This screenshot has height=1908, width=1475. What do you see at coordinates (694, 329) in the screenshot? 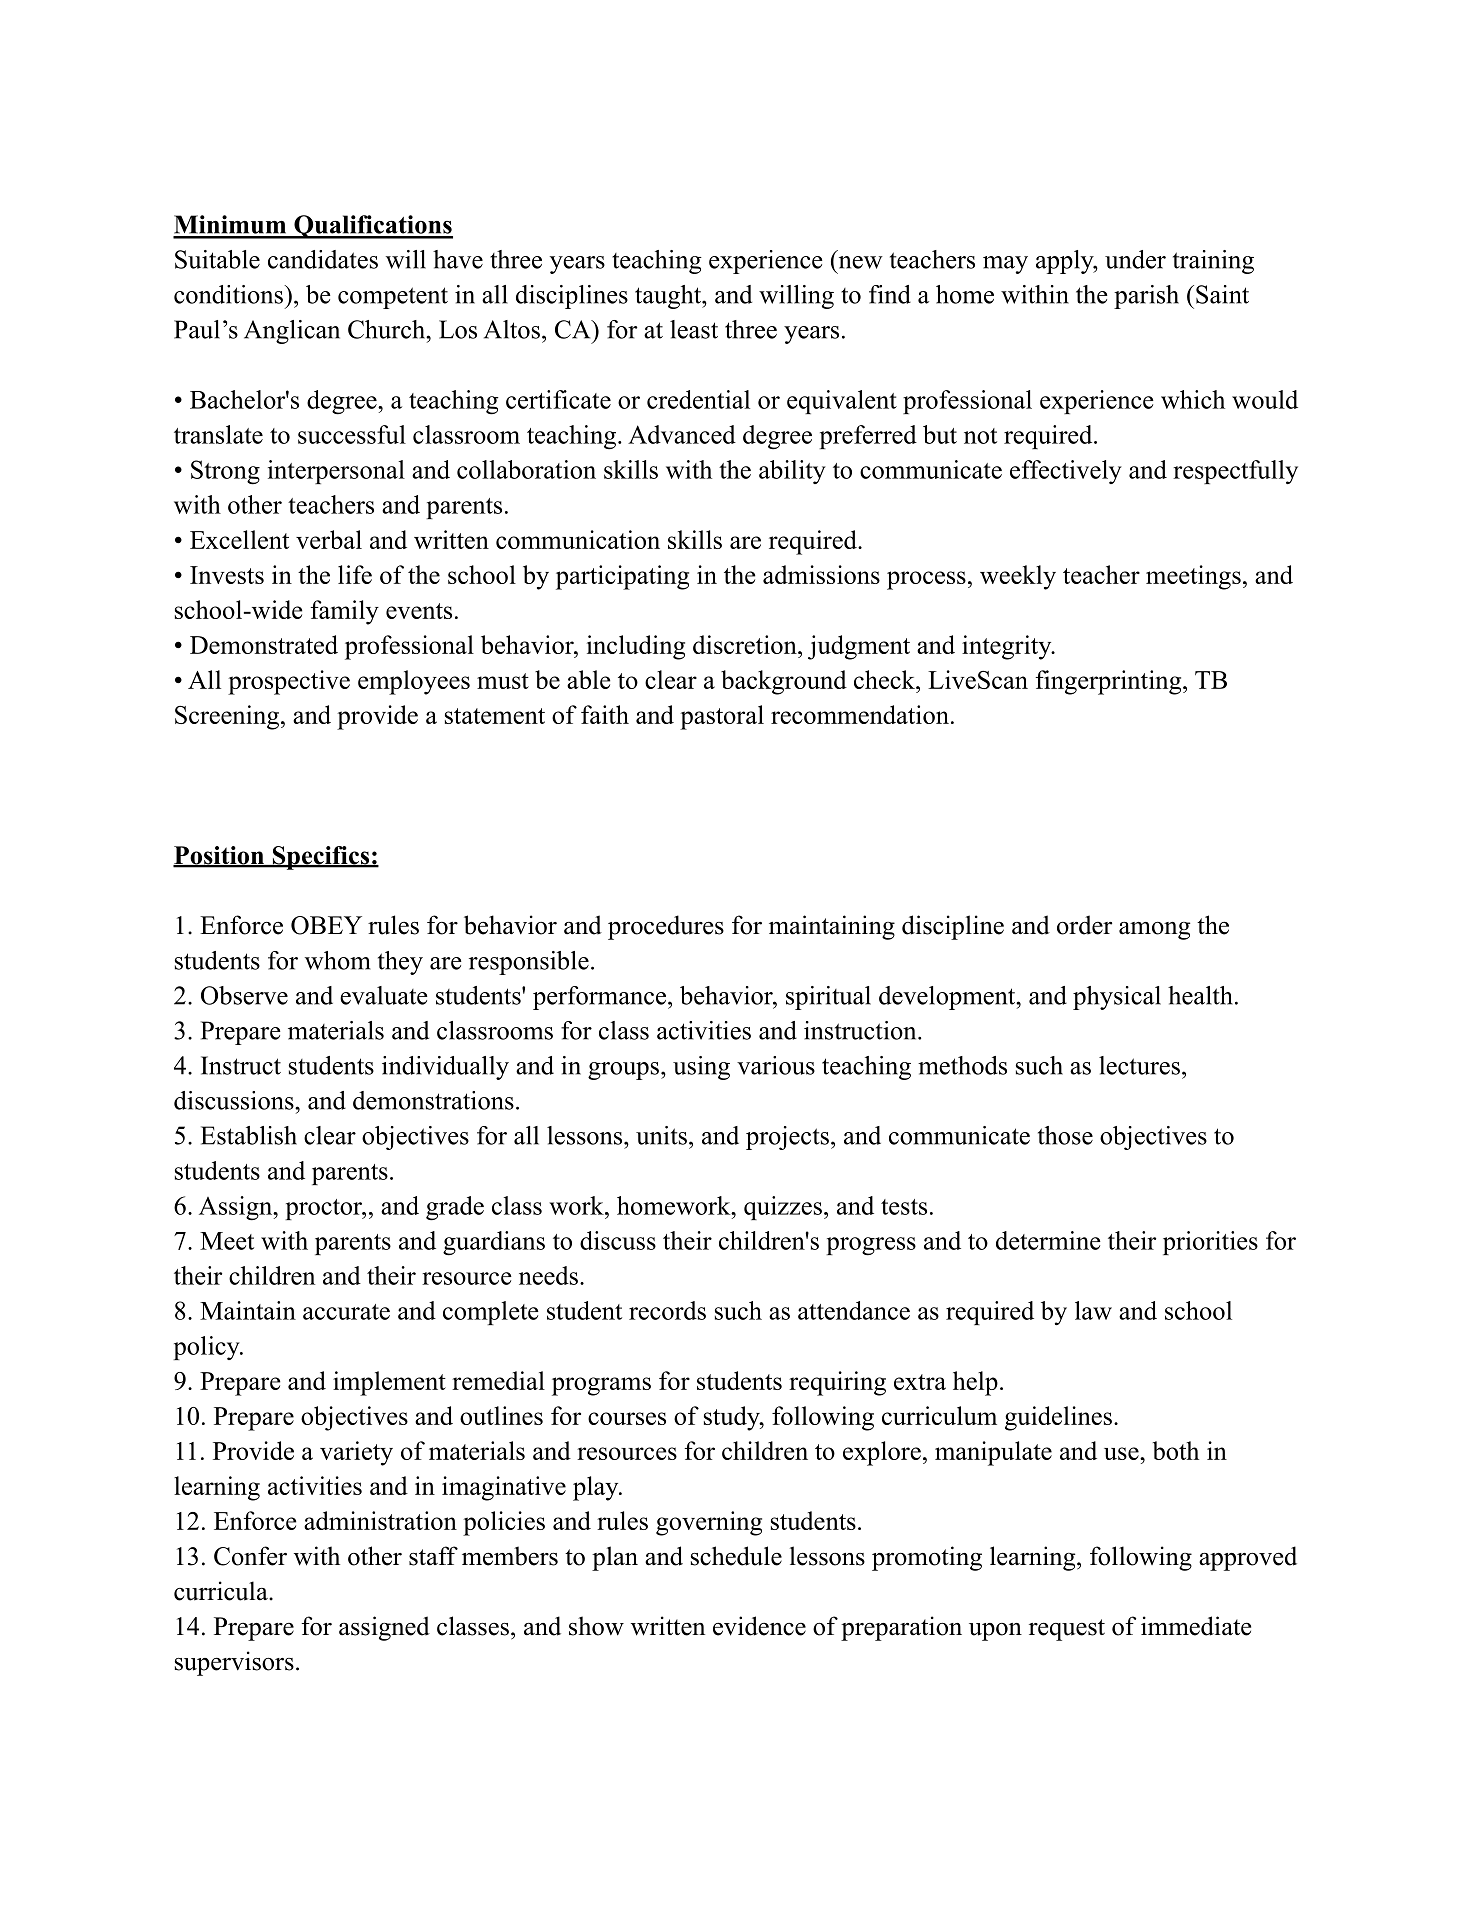
I see `least` at bounding box center [694, 329].
